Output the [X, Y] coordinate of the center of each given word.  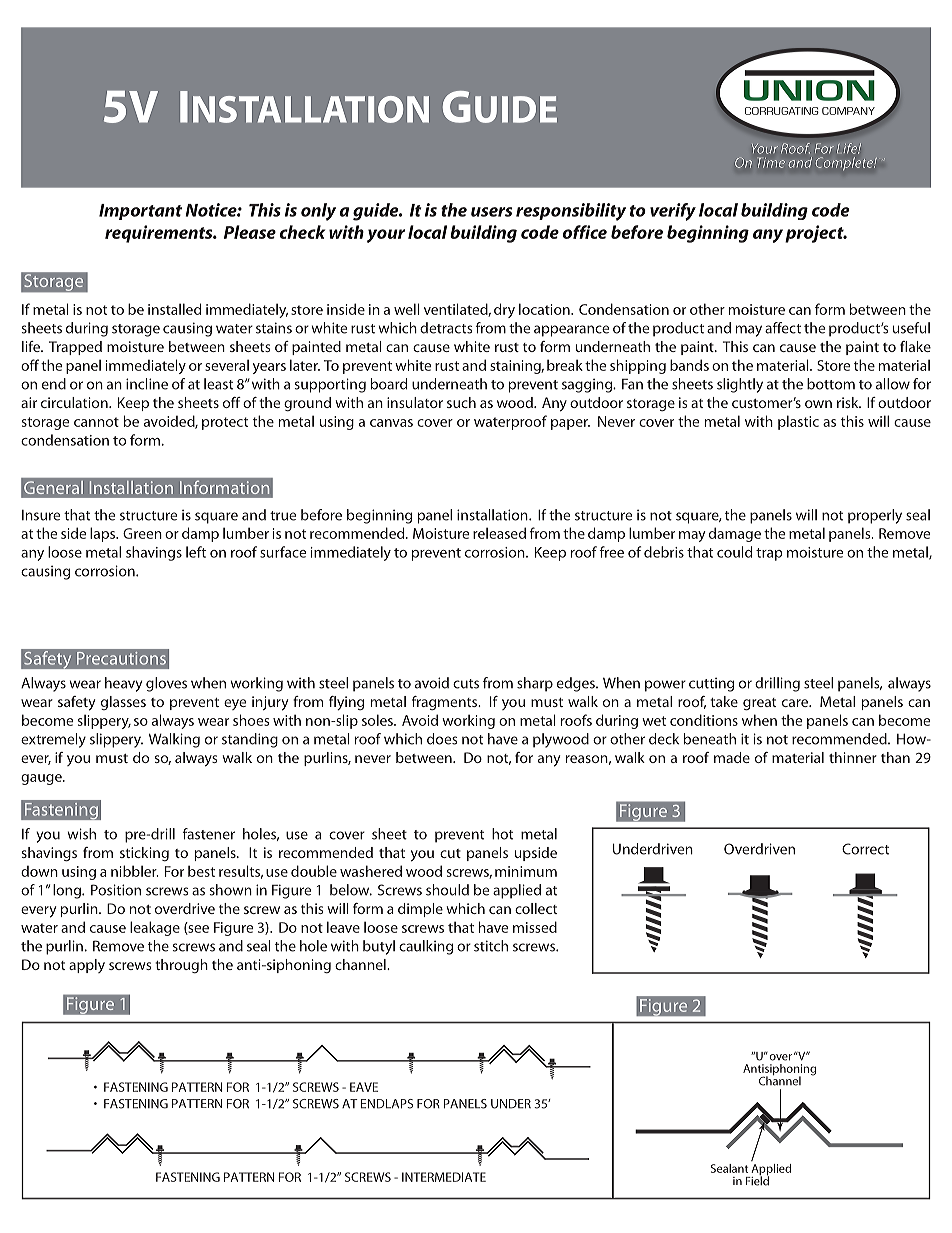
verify [673, 212]
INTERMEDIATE [444, 1177]
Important [140, 212]
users [491, 212]
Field [757, 1180]
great [759, 704]
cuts [466, 684]
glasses [123, 703]
